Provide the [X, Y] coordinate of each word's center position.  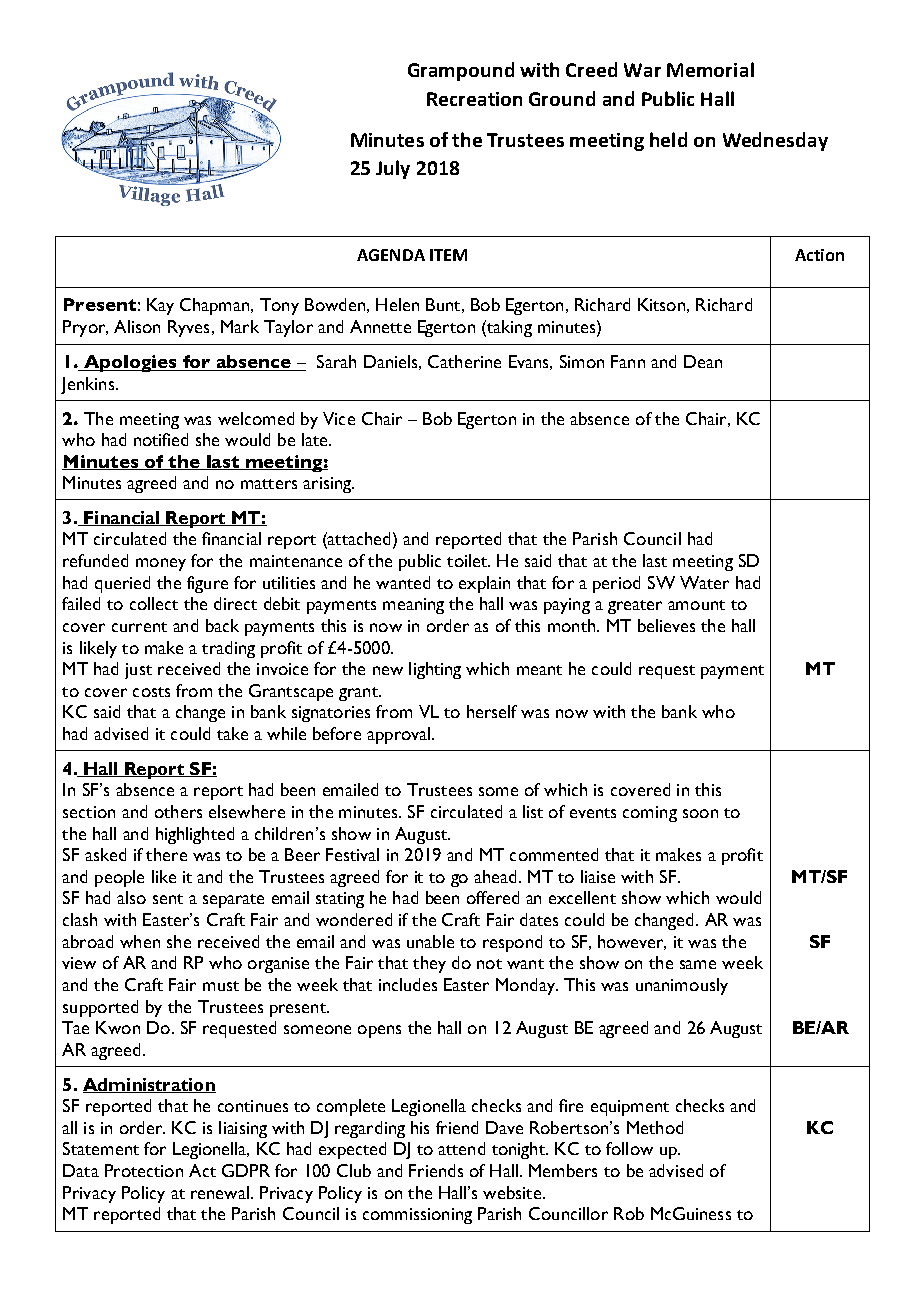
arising [328, 485]
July [393, 169]
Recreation [474, 99]
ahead [495, 876]
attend [461, 1148]
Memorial [710, 69]
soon [700, 813]
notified [161, 439]
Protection [144, 1170]
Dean [703, 361]
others [178, 811]
